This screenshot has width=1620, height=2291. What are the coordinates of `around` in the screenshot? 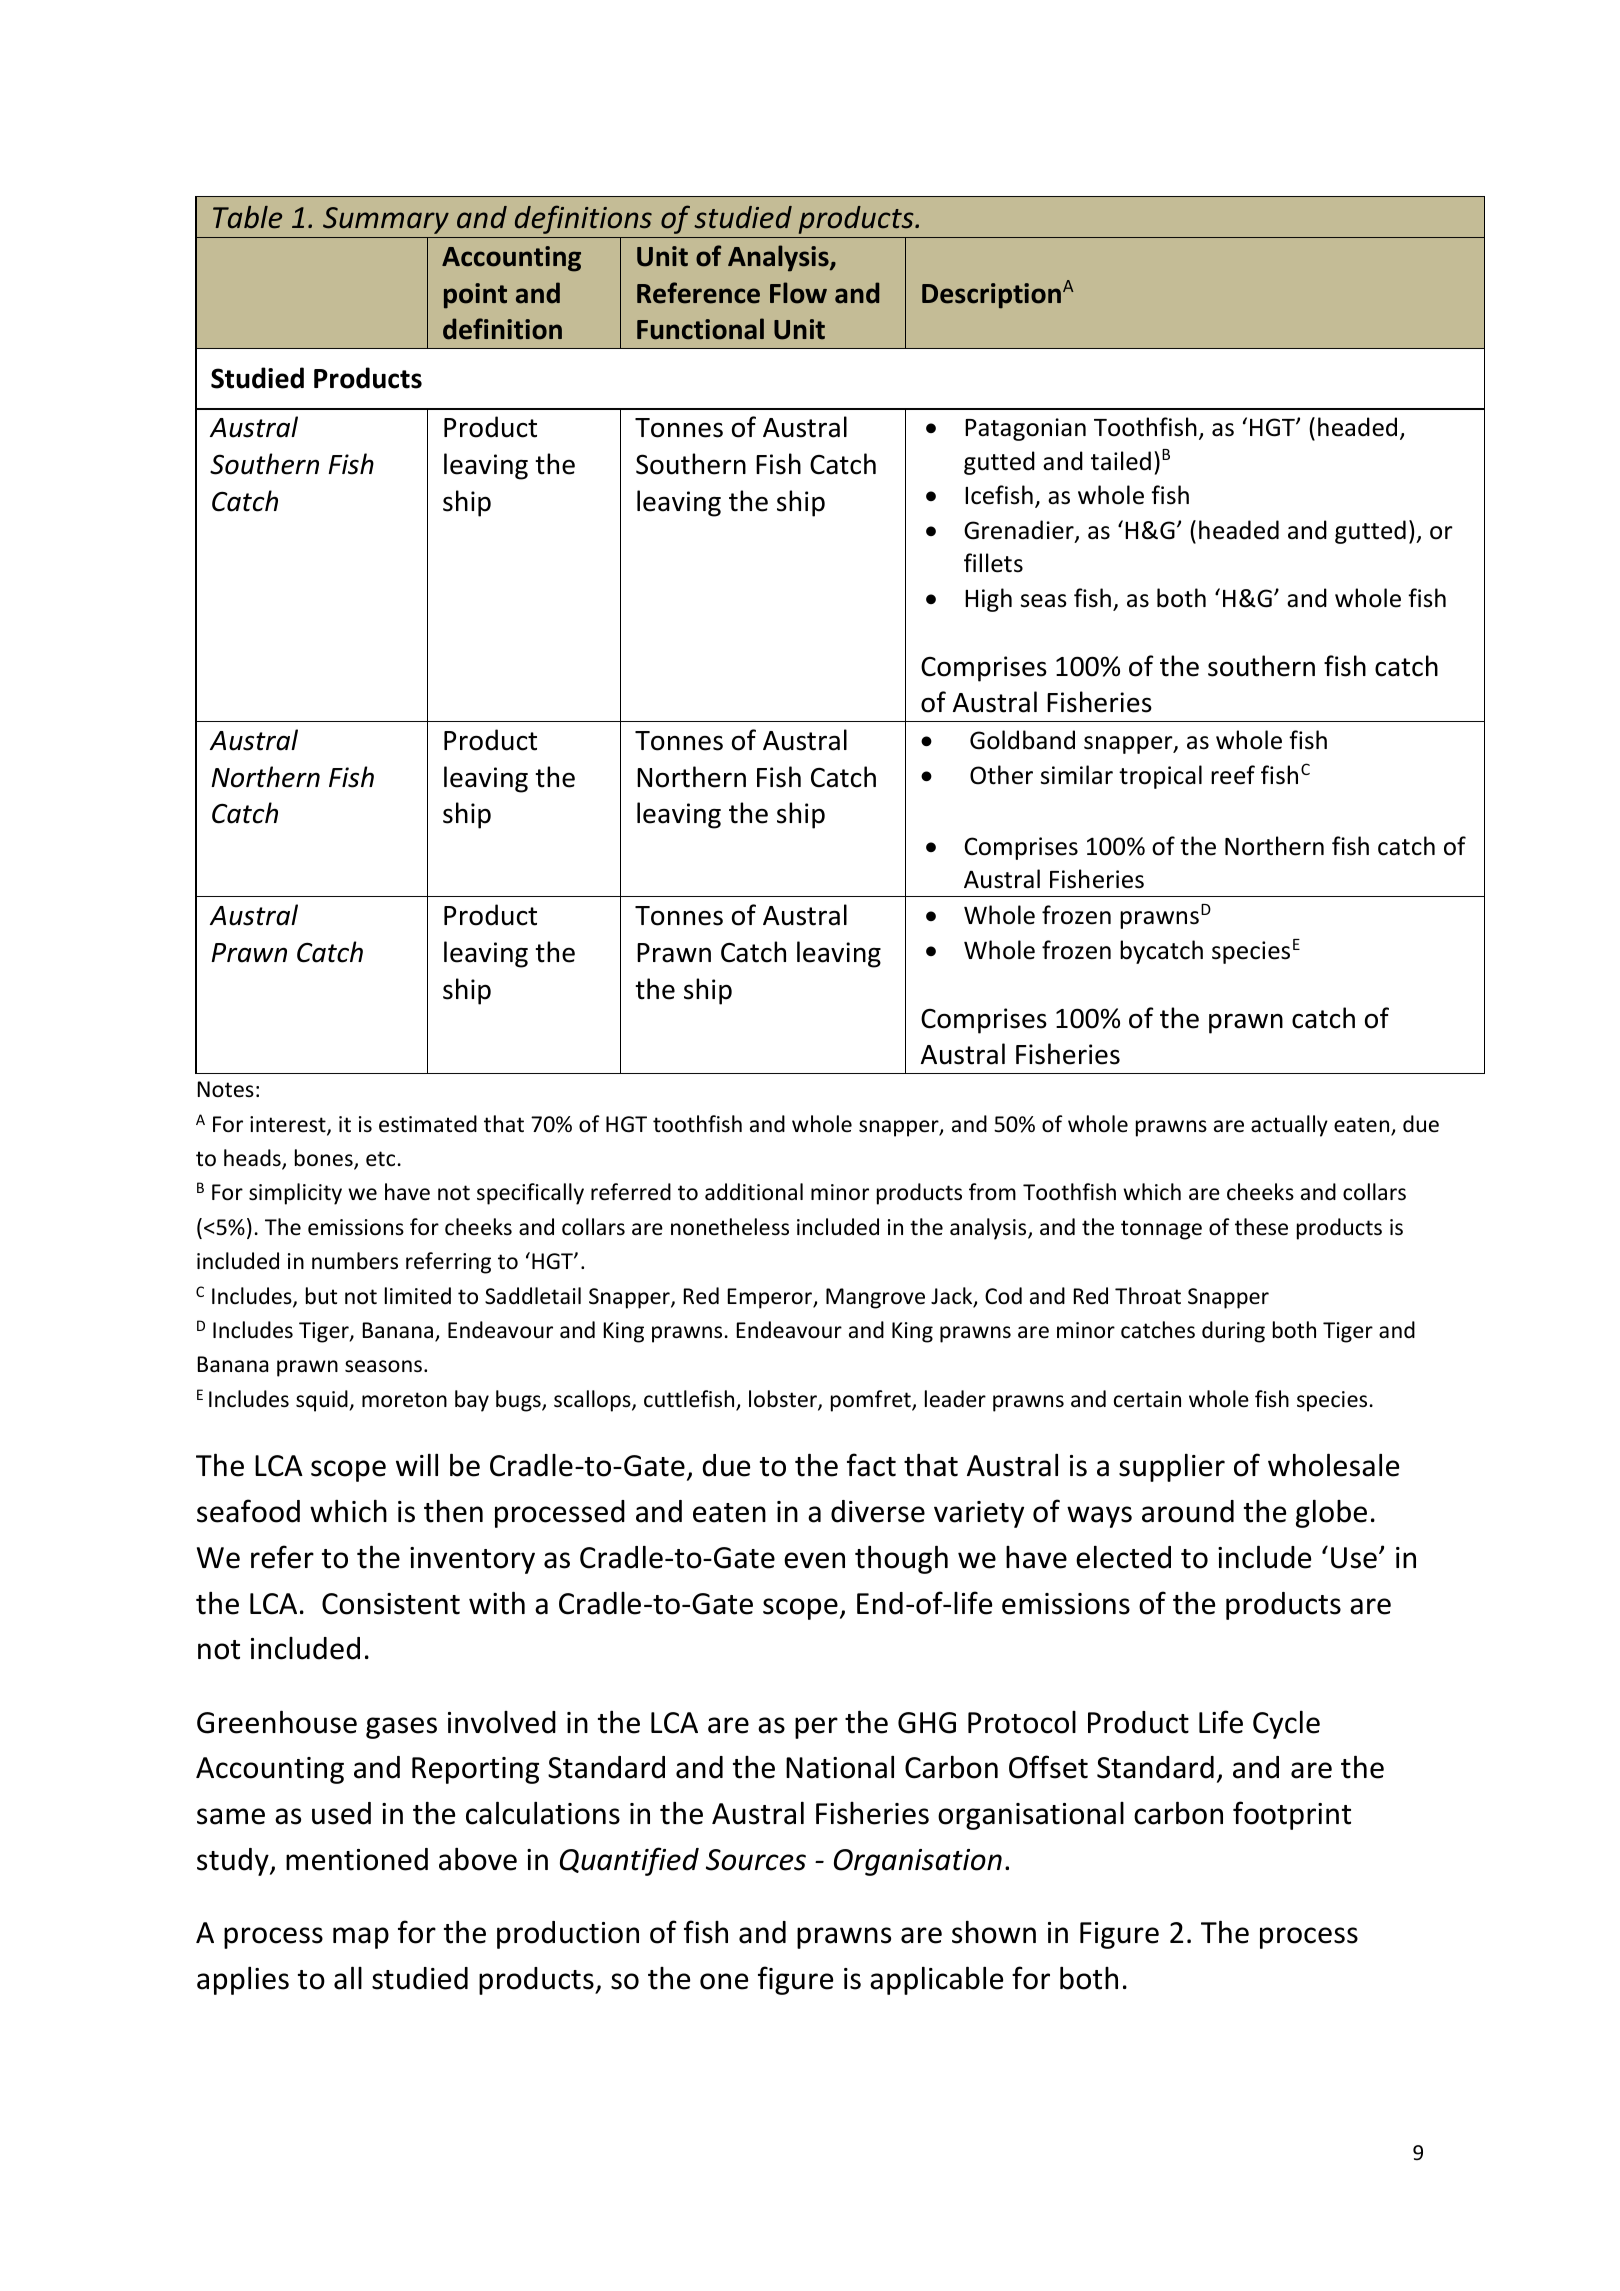 It's located at (1188, 1511).
